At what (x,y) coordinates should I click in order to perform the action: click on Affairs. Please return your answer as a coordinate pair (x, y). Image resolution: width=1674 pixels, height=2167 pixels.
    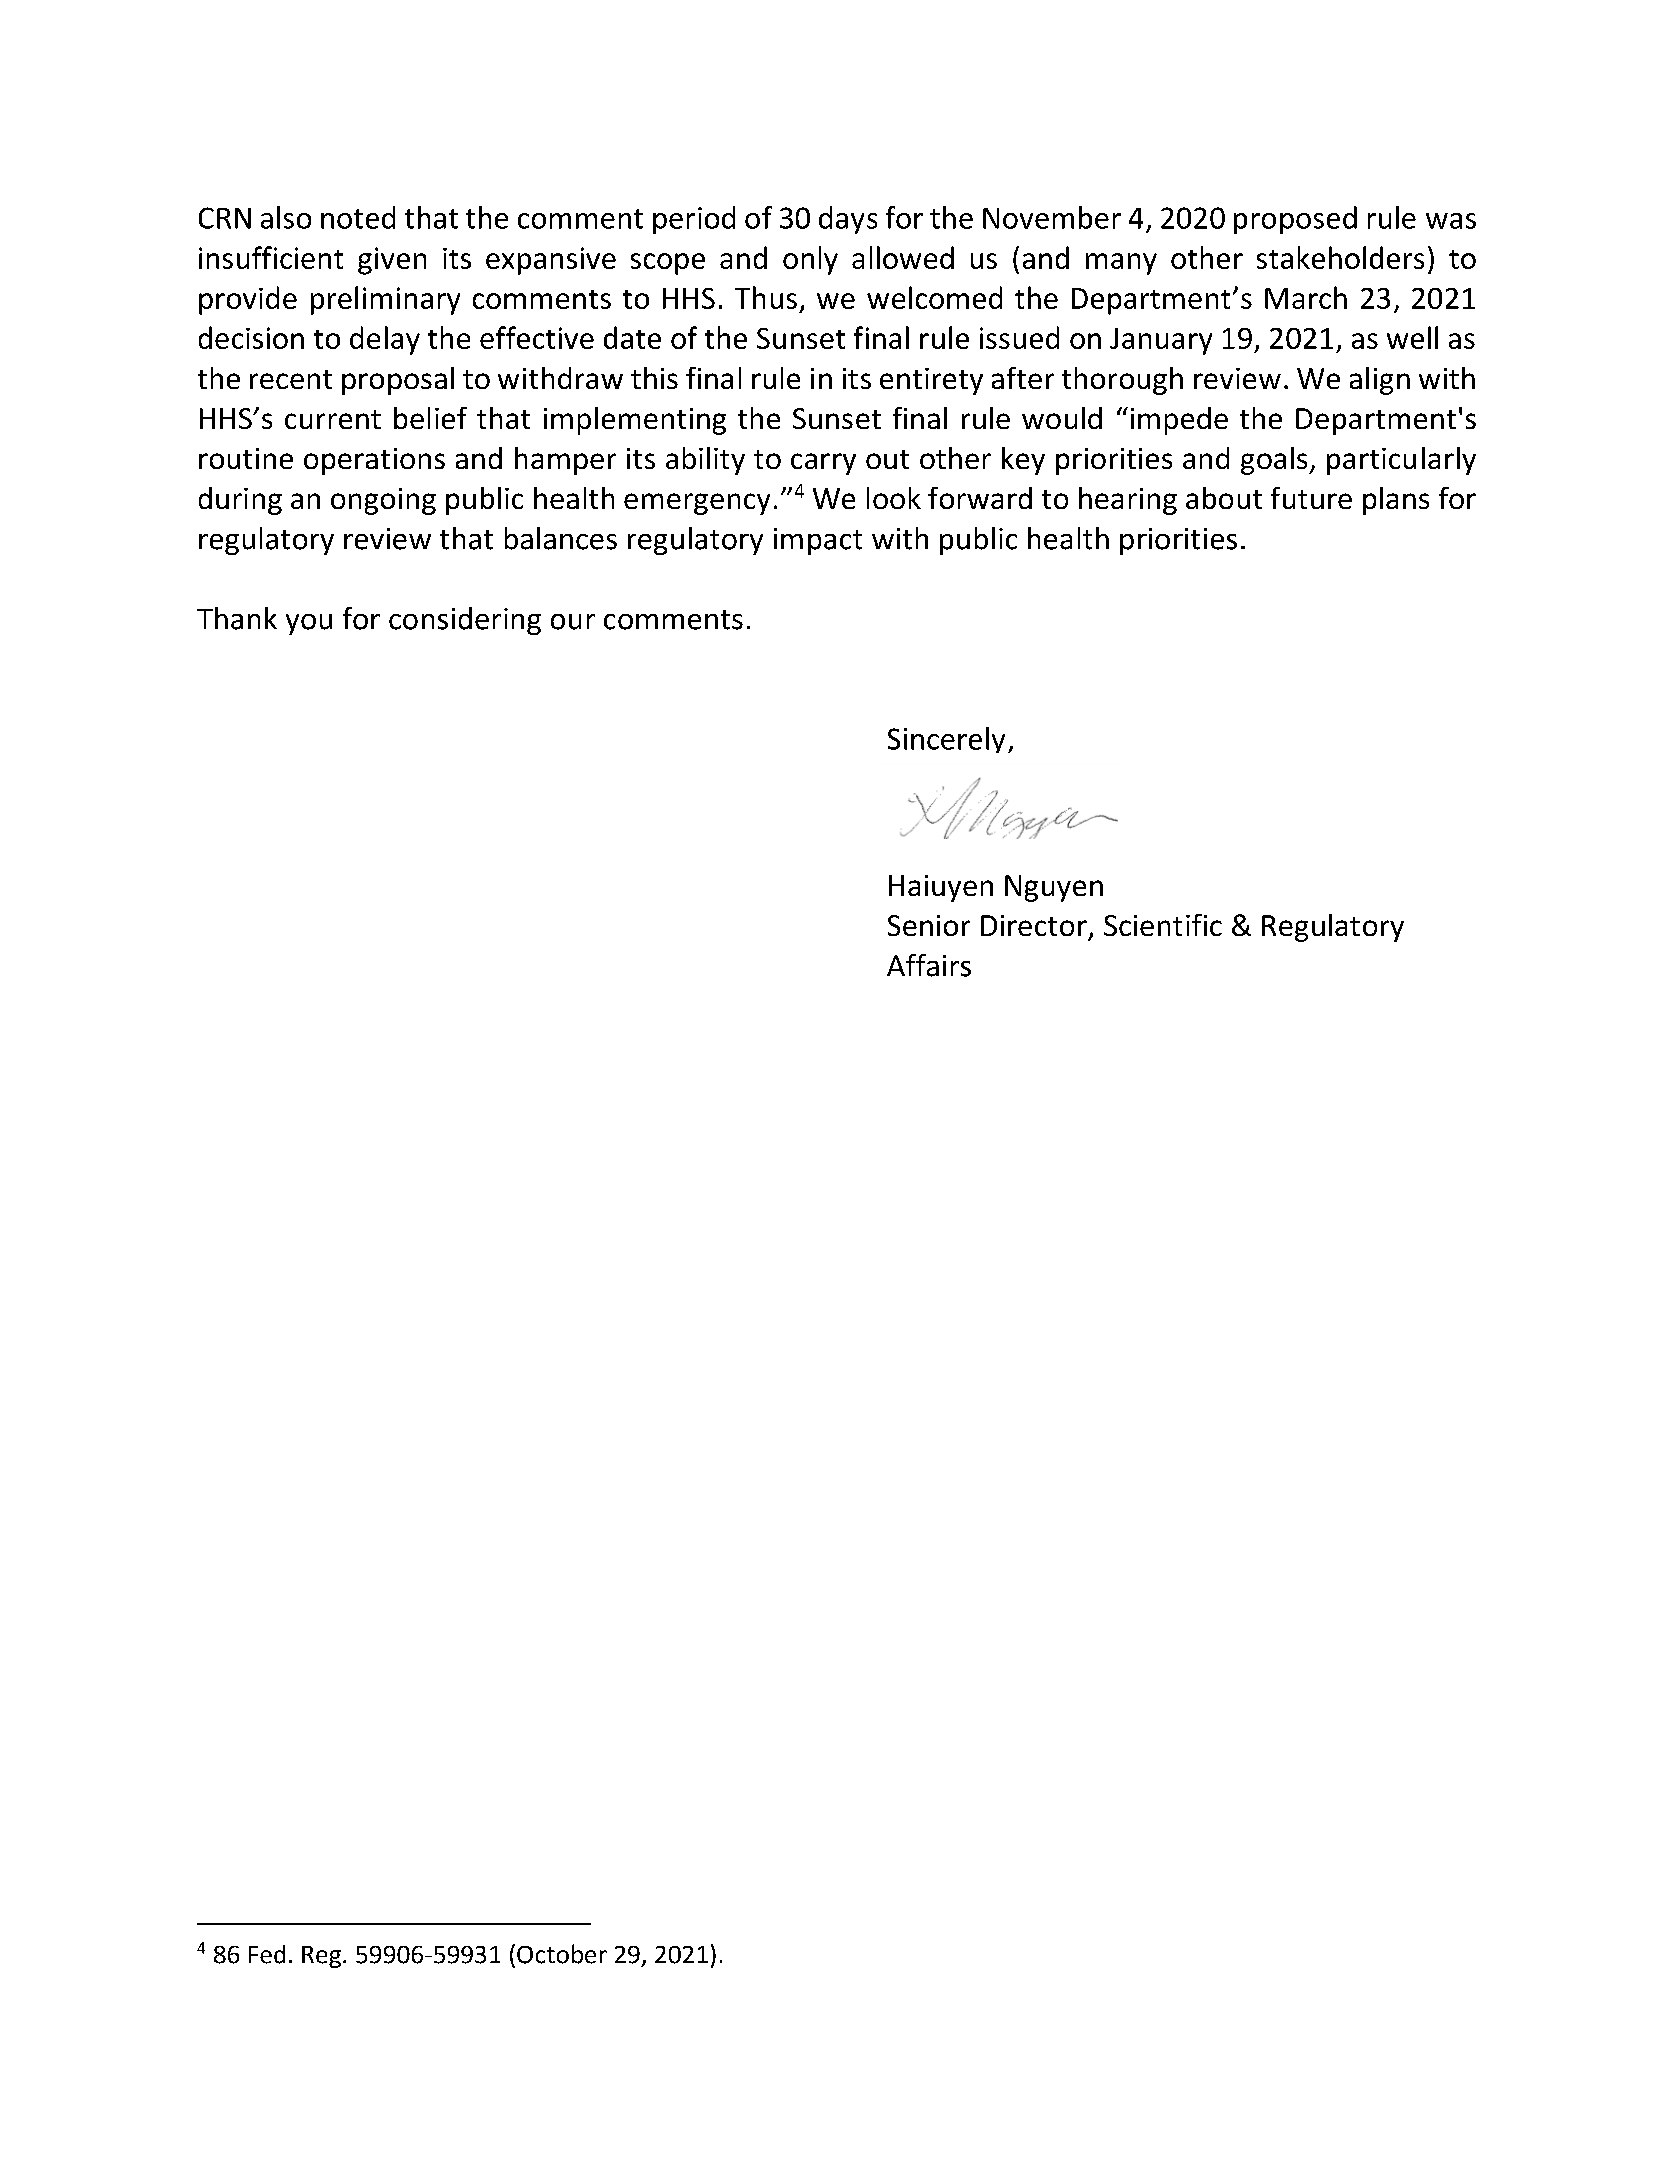
    Looking at the image, I should click on (929, 965).
